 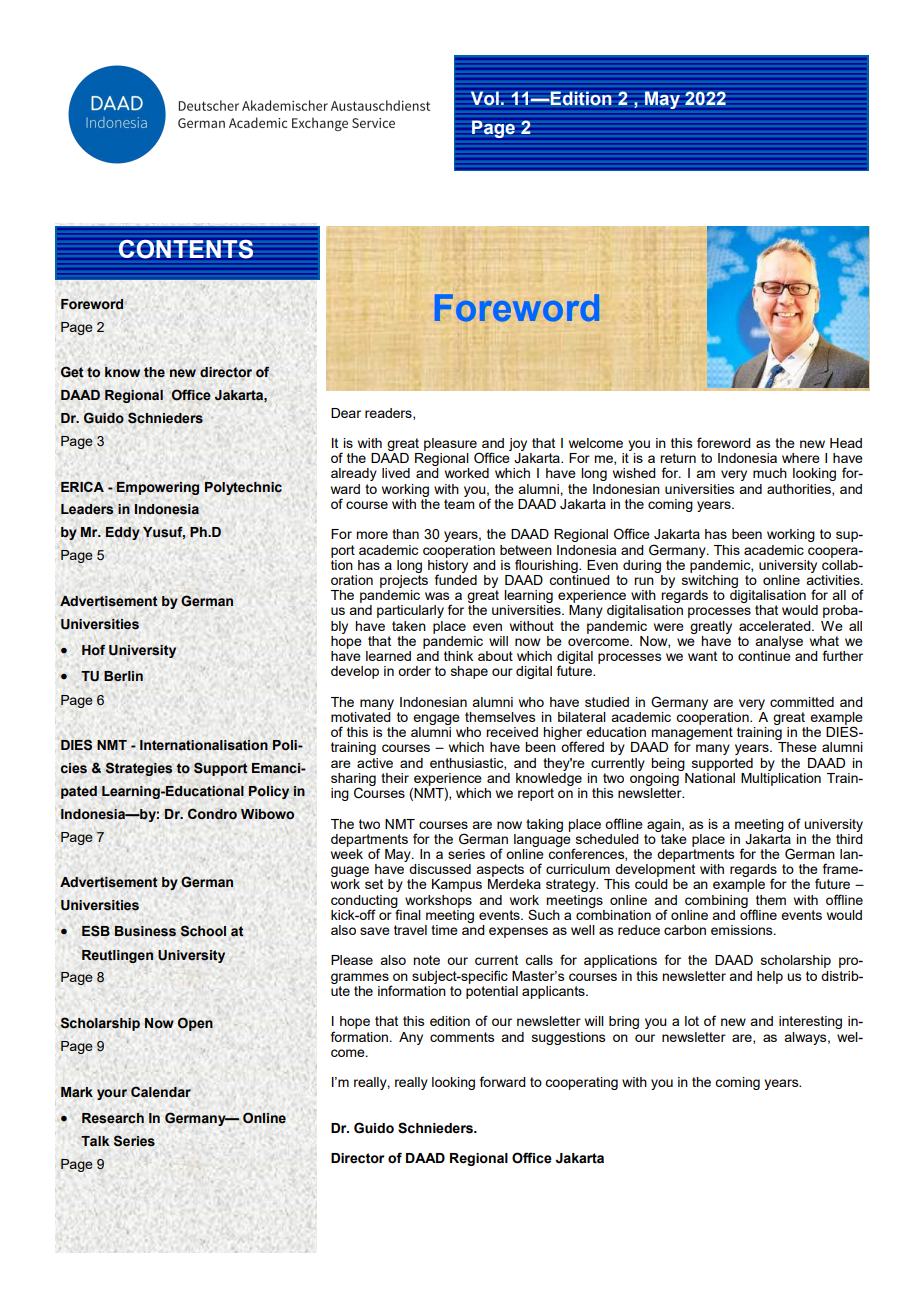 I want to click on CONTENTS, so click(x=186, y=249).
